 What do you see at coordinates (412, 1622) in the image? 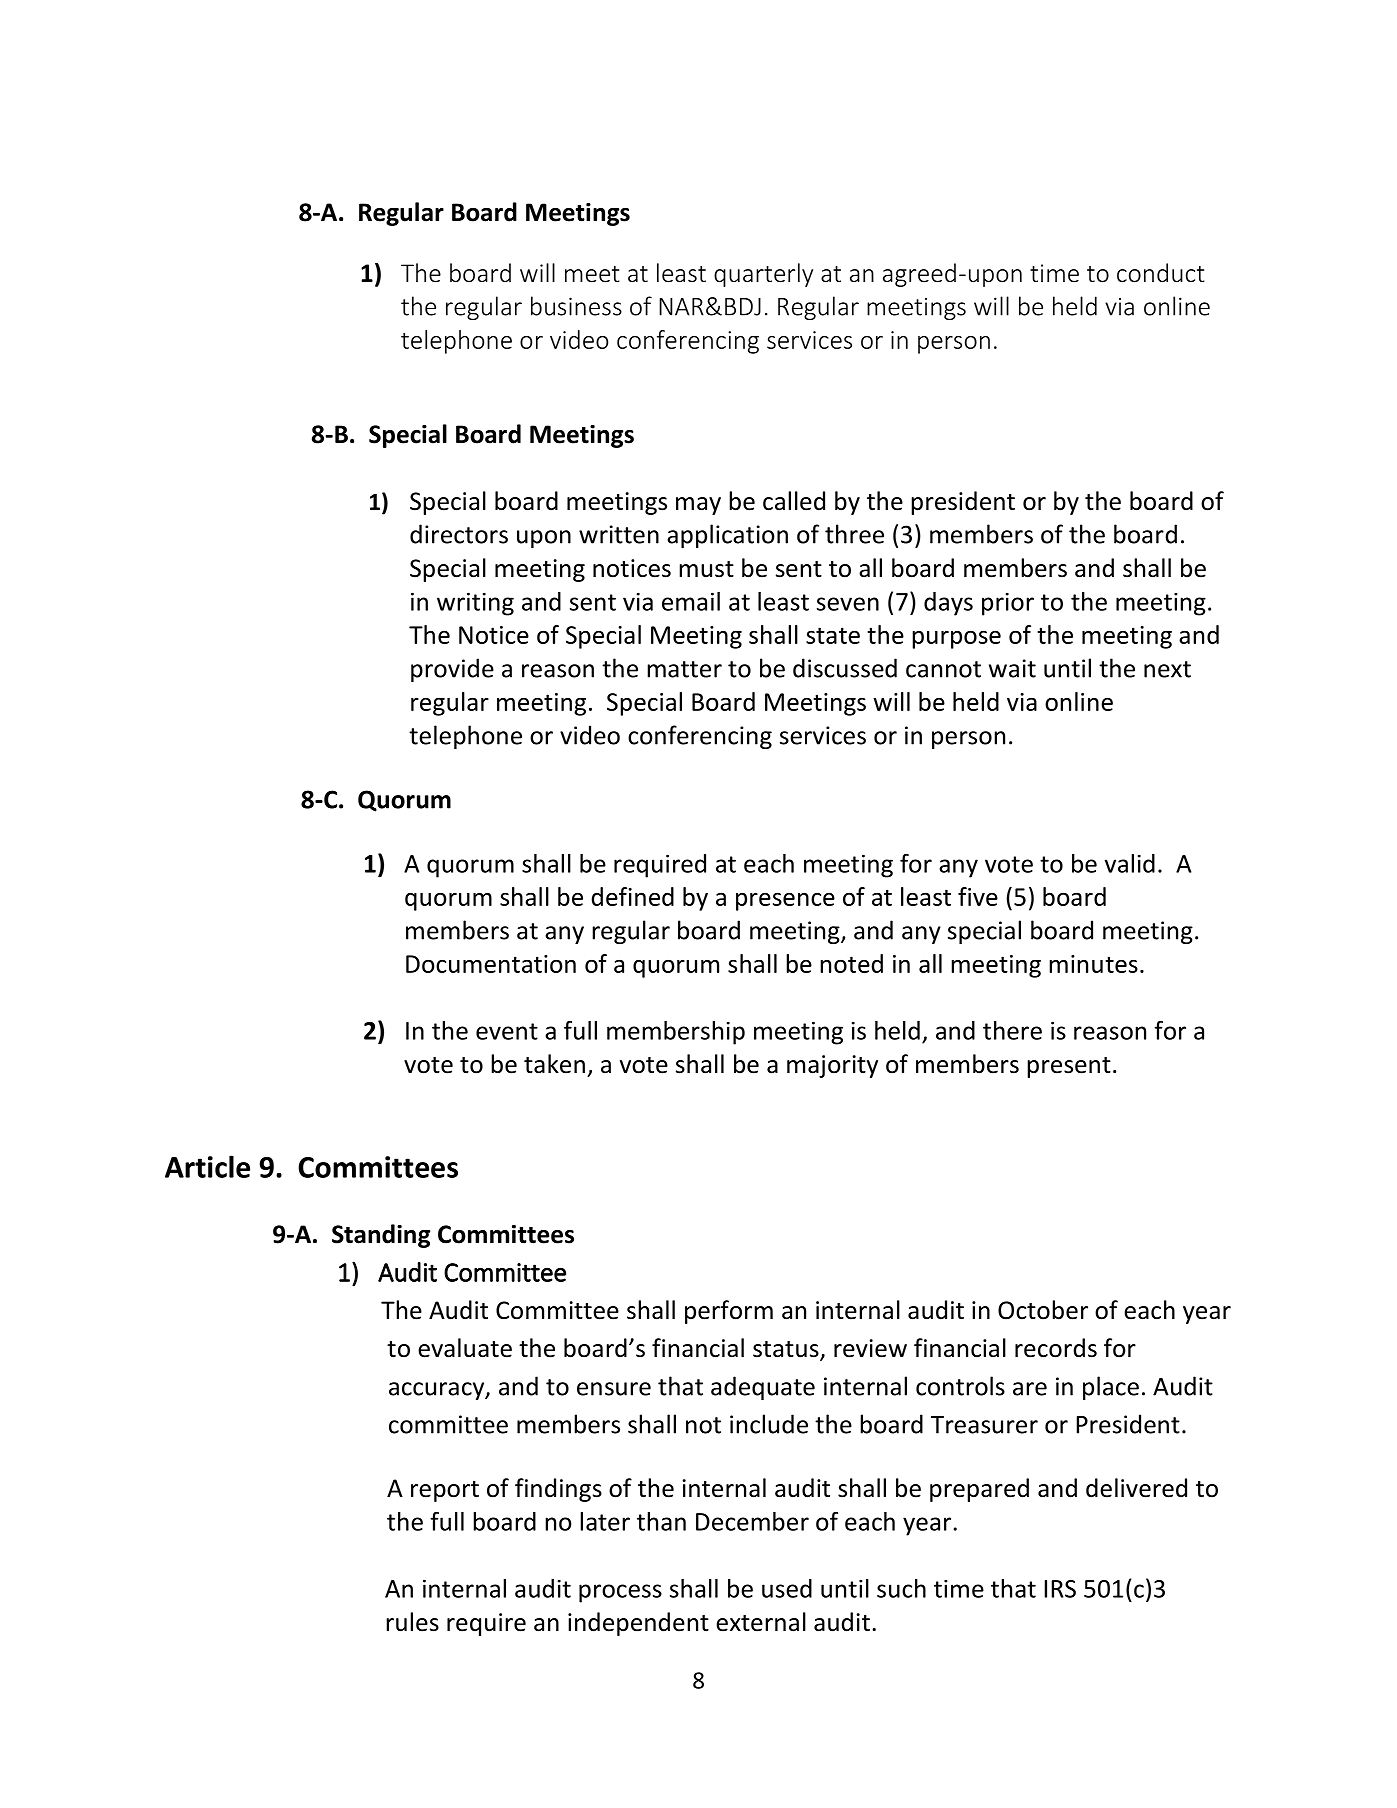
I see `rules` at bounding box center [412, 1622].
